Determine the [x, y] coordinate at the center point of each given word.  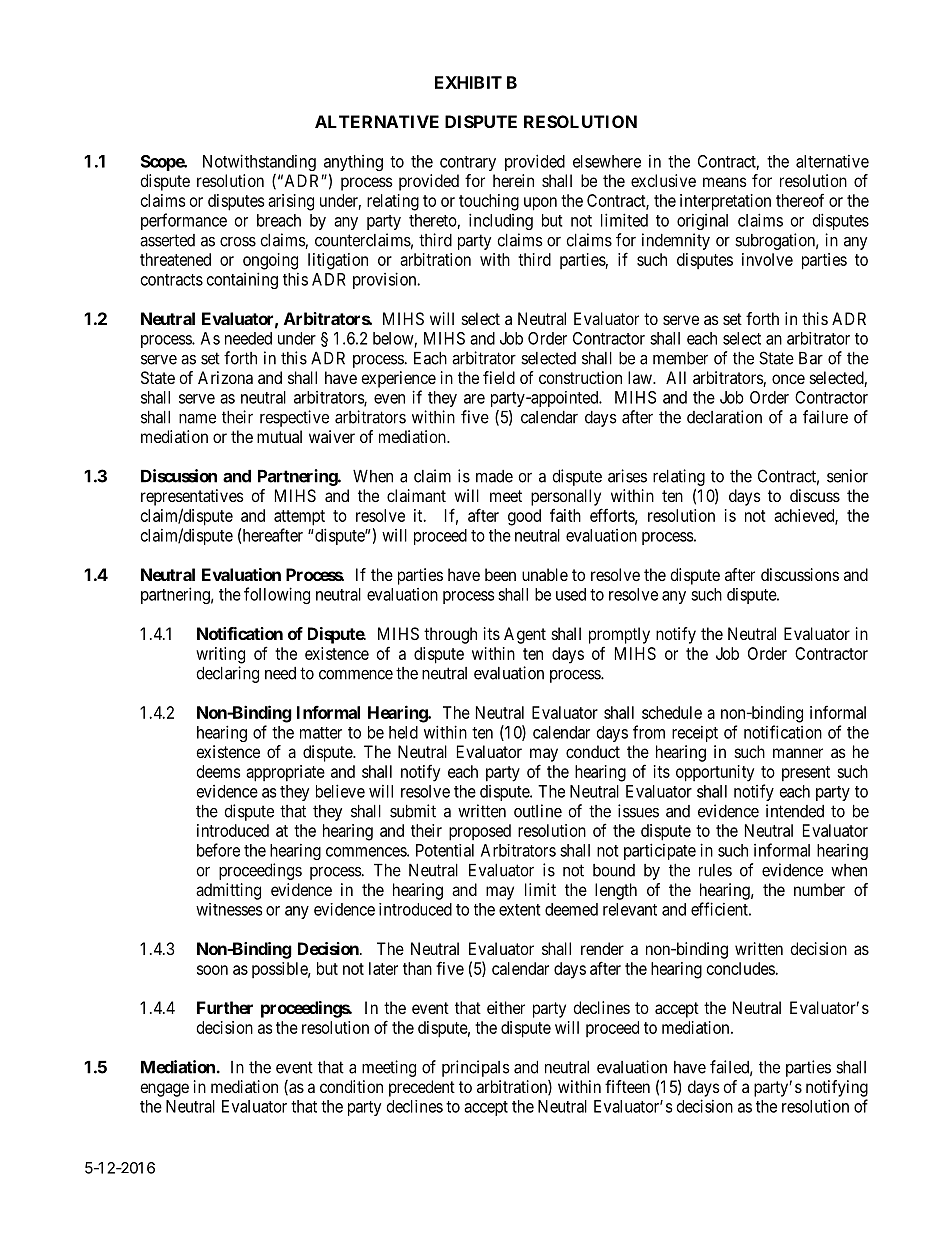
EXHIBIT [468, 82]
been [500, 574]
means [725, 182]
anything [353, 164]
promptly [619, 635]
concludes [741, 968]
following [277, 595]
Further [225, 1007]
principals [476, 1068]
